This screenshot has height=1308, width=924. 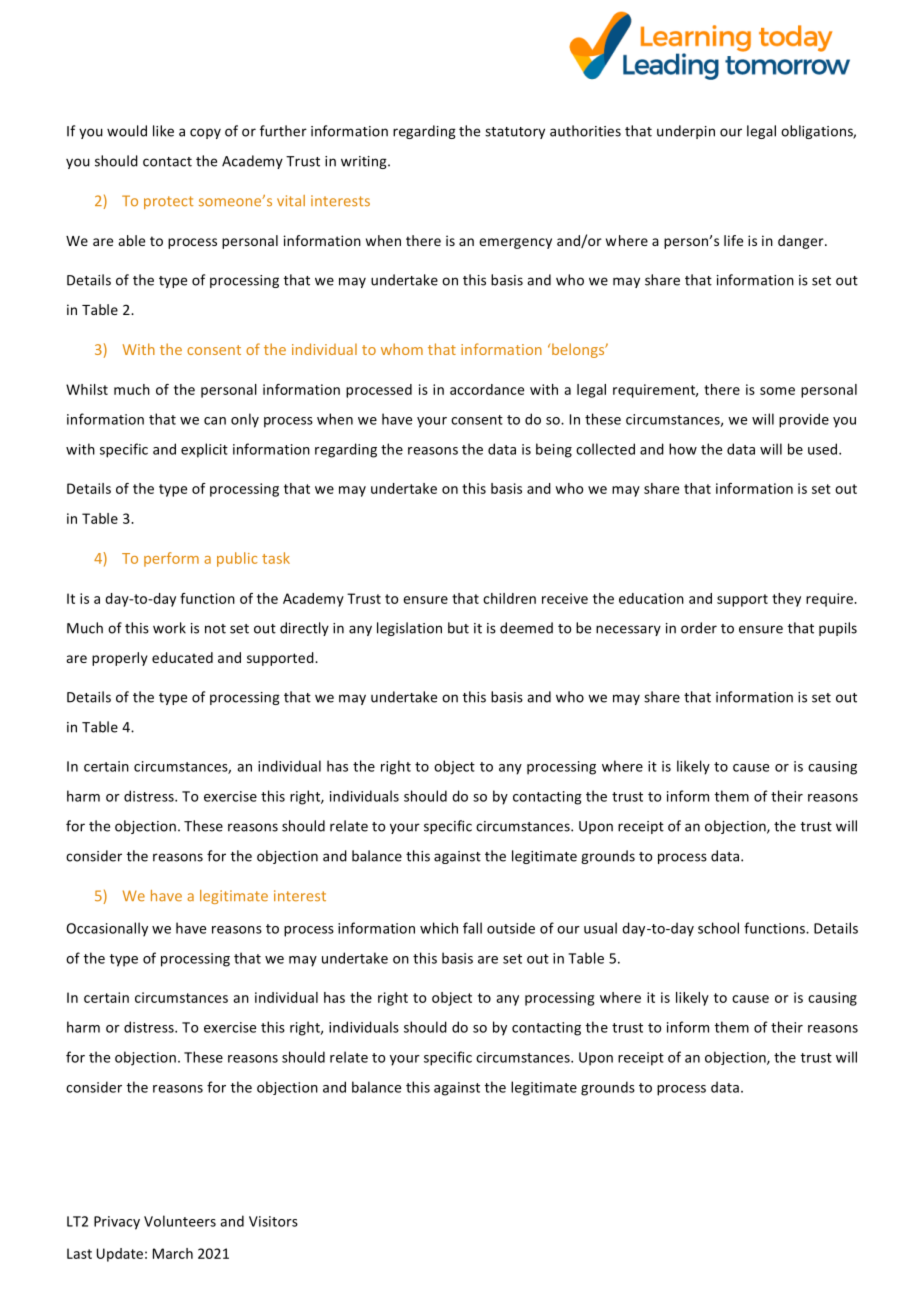 I want to click on underpin, so click(x=686, y=132).
